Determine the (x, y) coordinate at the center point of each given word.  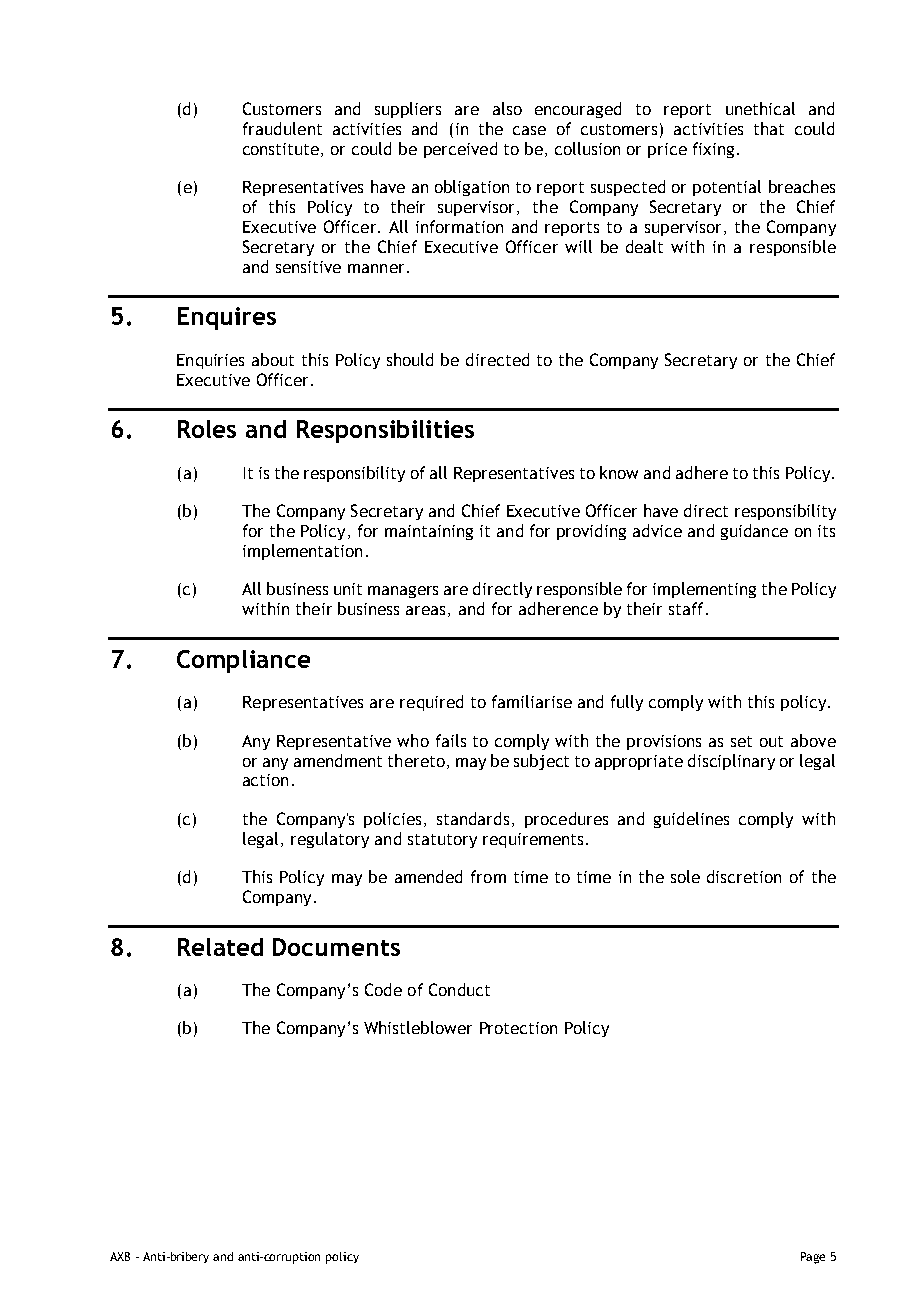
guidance (754, 532)
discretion (744, 876)
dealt (644, 246)
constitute (282, 150)
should (410, 359)
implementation (302, 552)
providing (591, 532)
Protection (518, 1028)
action (265, 780)
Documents (336, 947)
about (273, 359)
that (769, 128)
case (529, 130)
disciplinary (731, 762)
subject (541, 762)
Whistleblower (418, 1027)
